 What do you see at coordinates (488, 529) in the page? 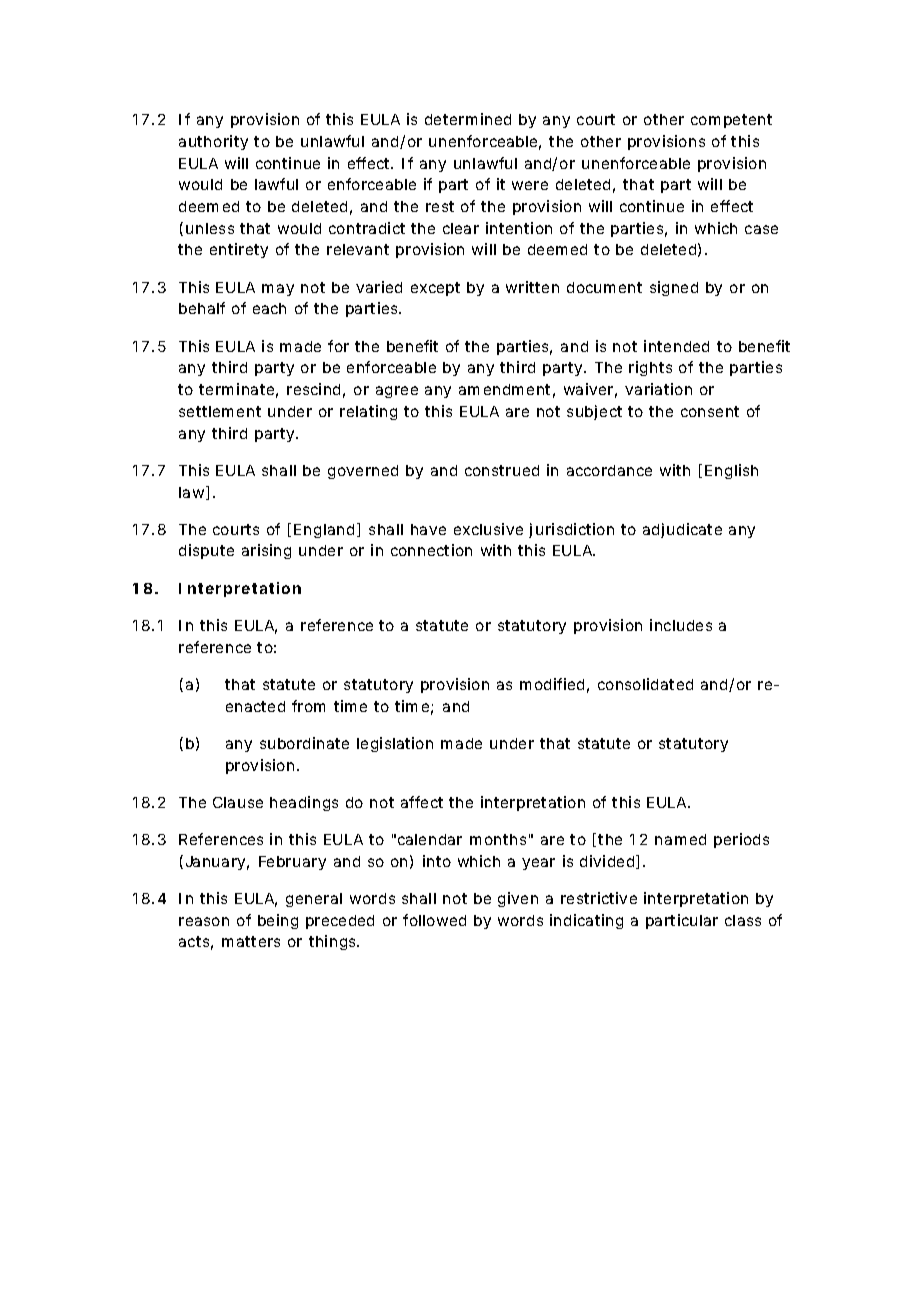
I see `exclusive` at bounding box center [488, 529].
